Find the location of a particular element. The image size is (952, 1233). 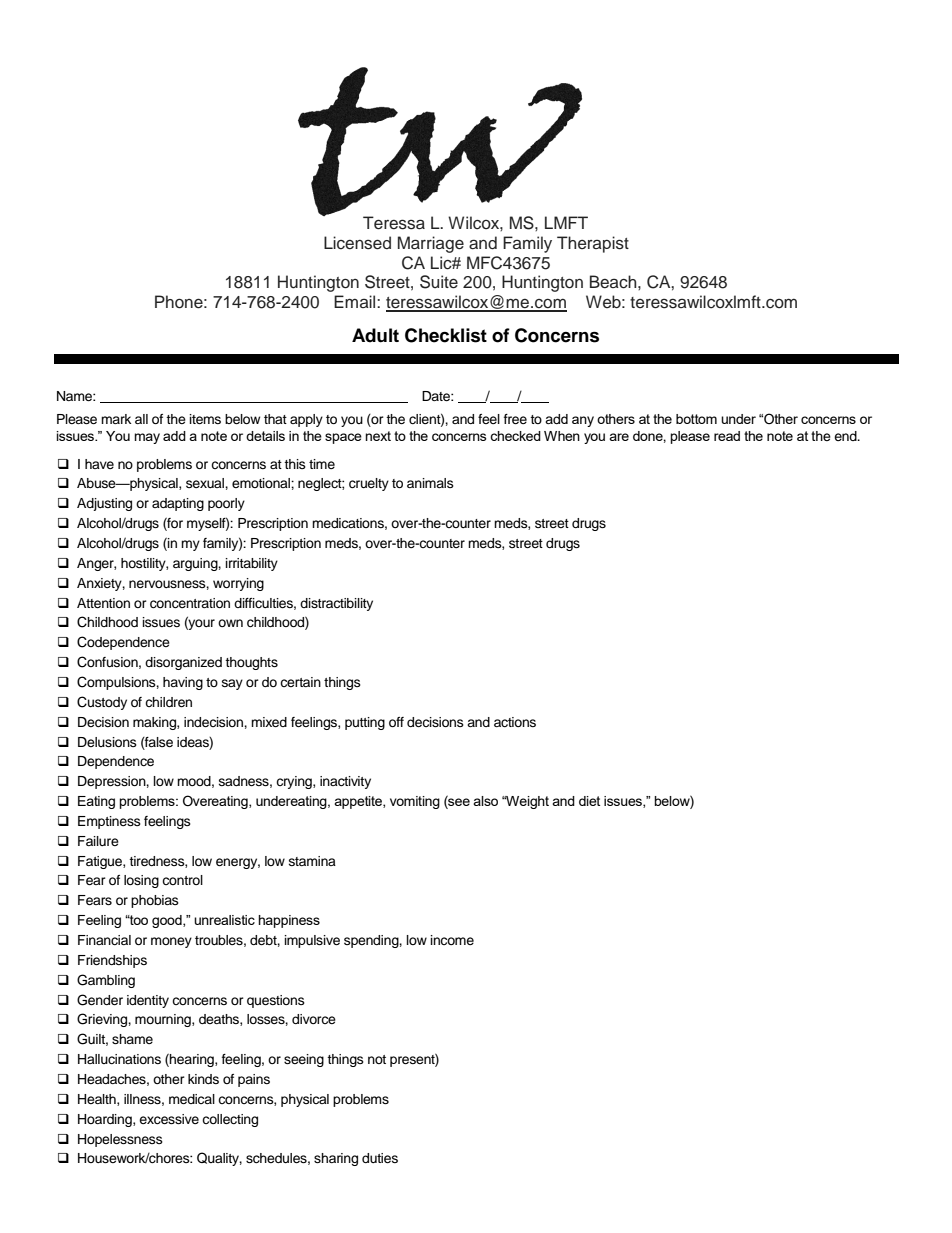

good is located at coordinates (168, 921).
